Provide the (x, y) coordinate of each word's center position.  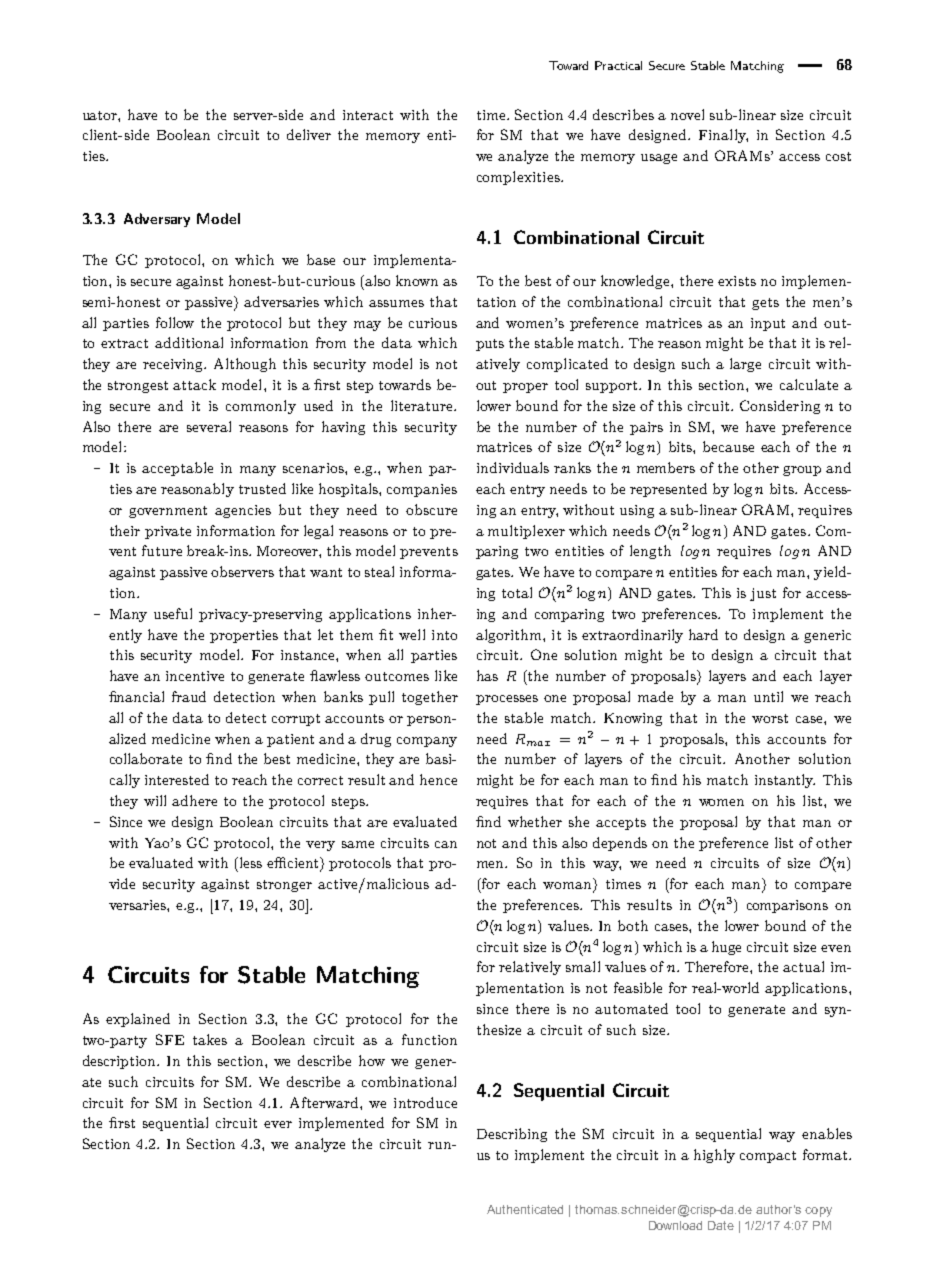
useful (173, 613)
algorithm (510, 636)
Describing (512, 1135)
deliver (309, 134)
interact (368, 115)
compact (768, 1157)
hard (703, 634)
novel (687, 114)
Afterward (325, 1102)
